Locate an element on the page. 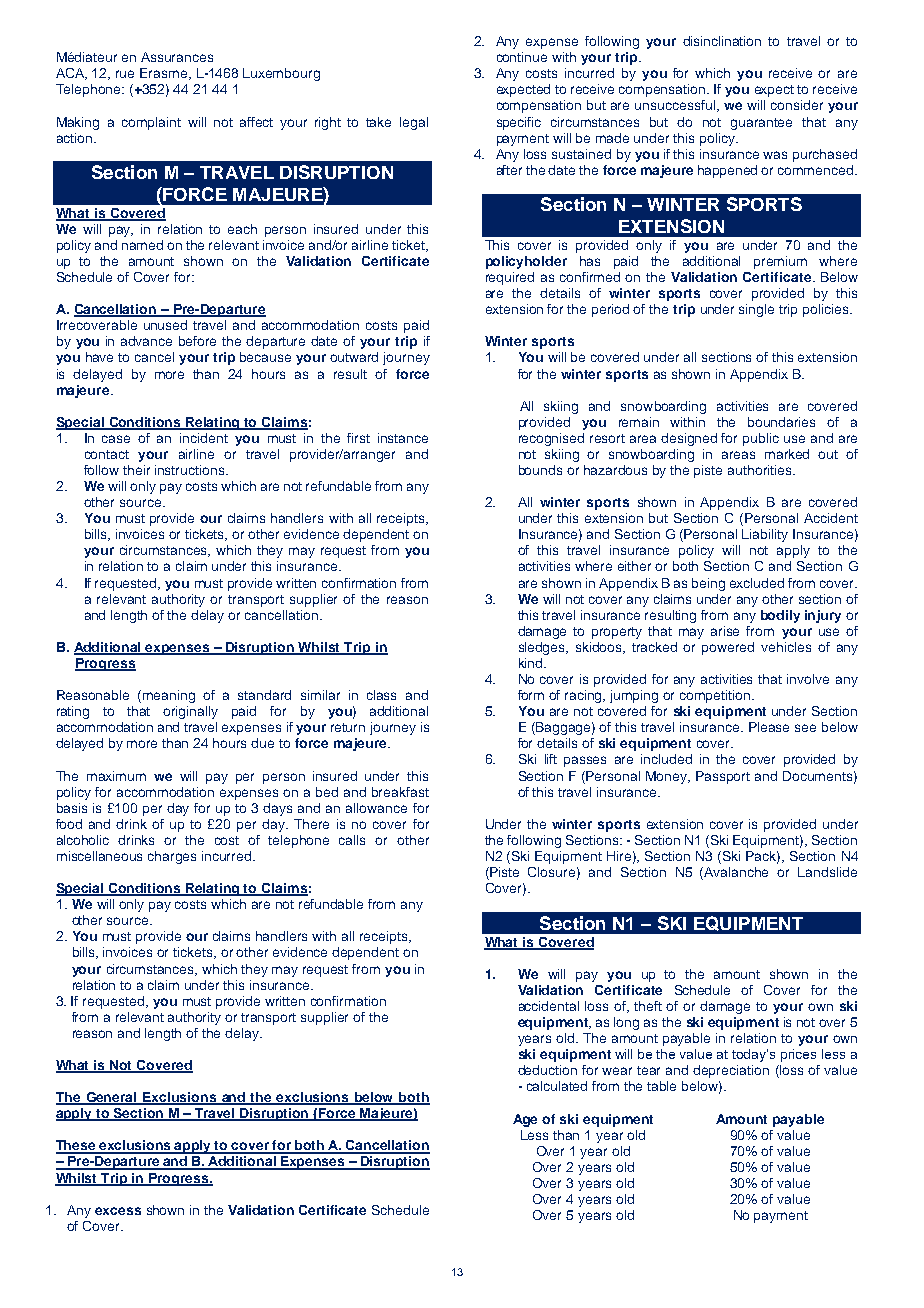 The height and width of the image is (1308, 924). excess is located at coordinates (118, 1211).
